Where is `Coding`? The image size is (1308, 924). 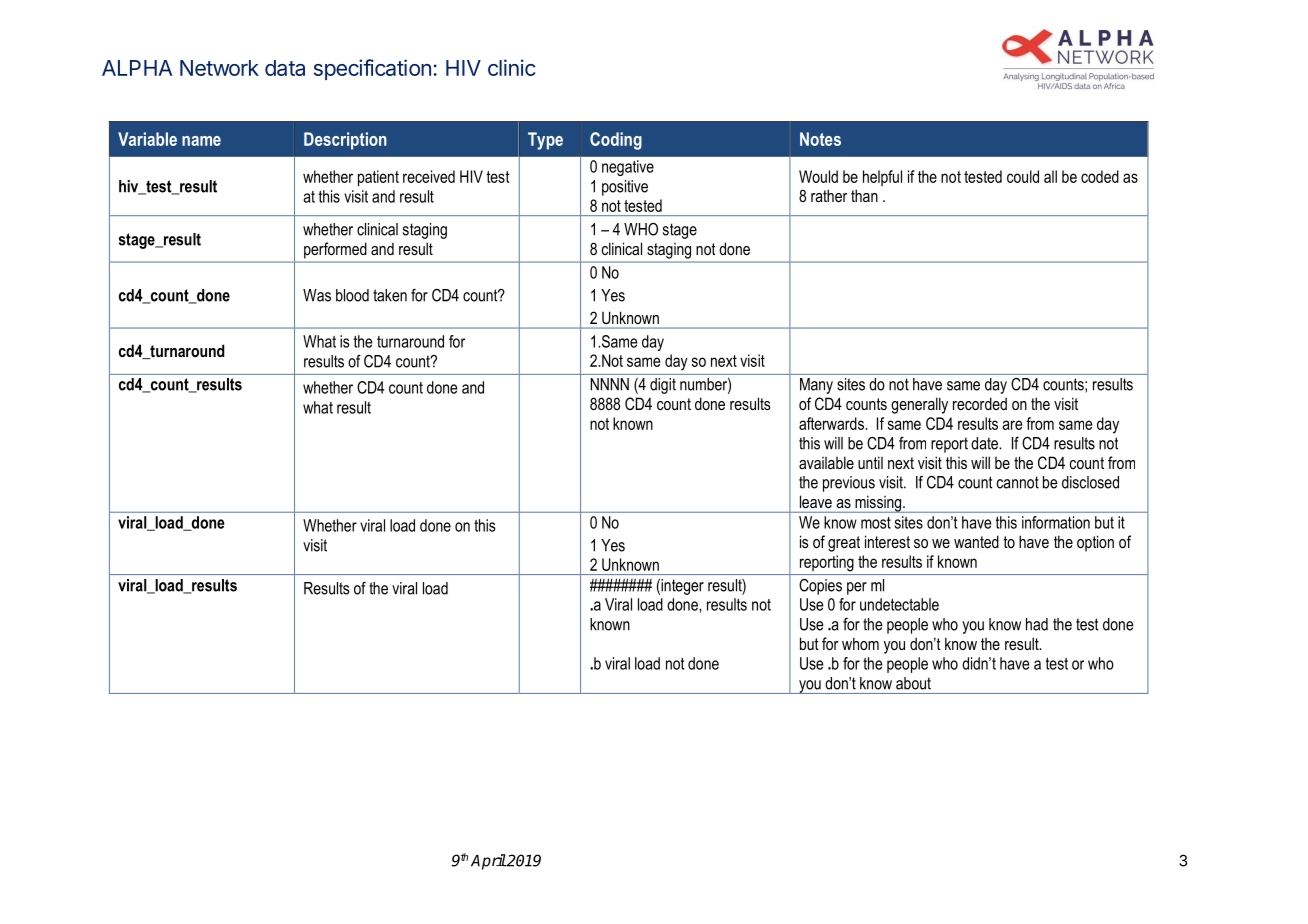
Coding is located at coordinates (616, 141).
